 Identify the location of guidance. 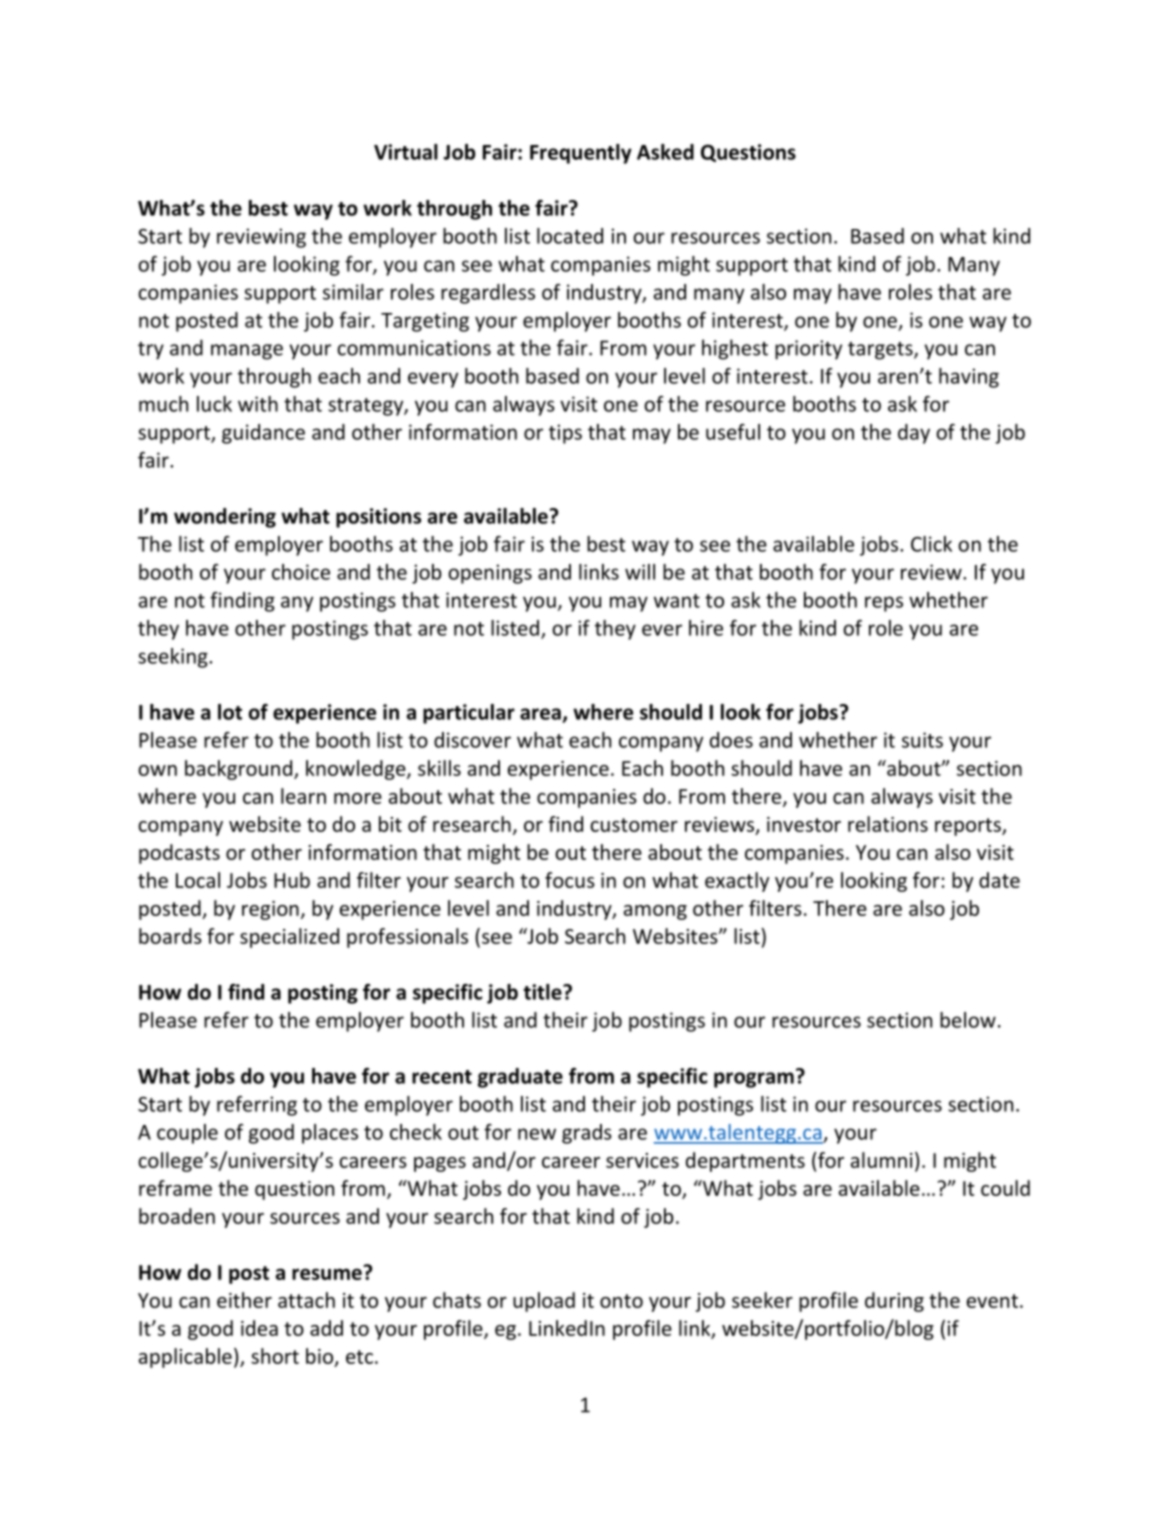
(263, 434).
